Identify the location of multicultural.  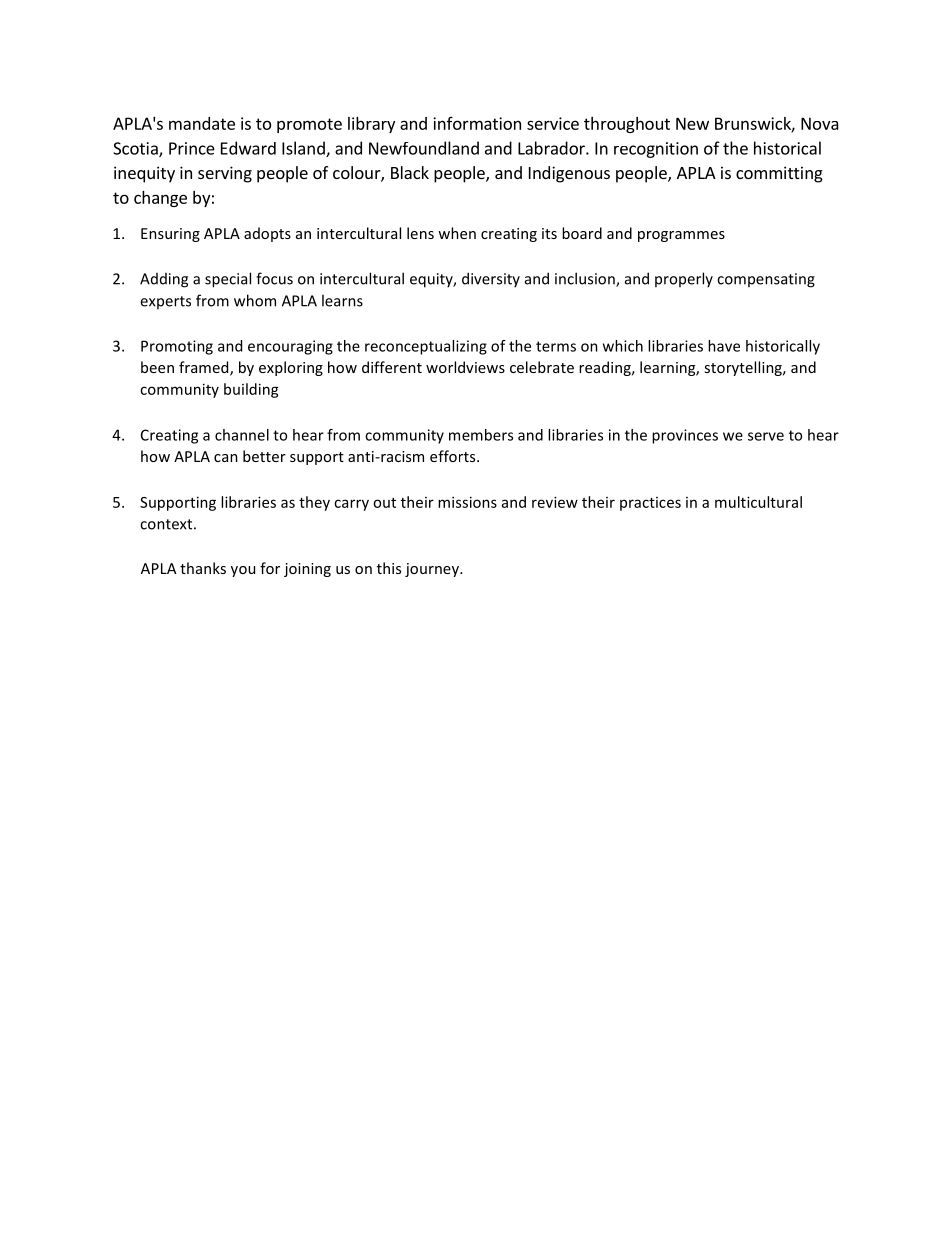
(758, 502).
